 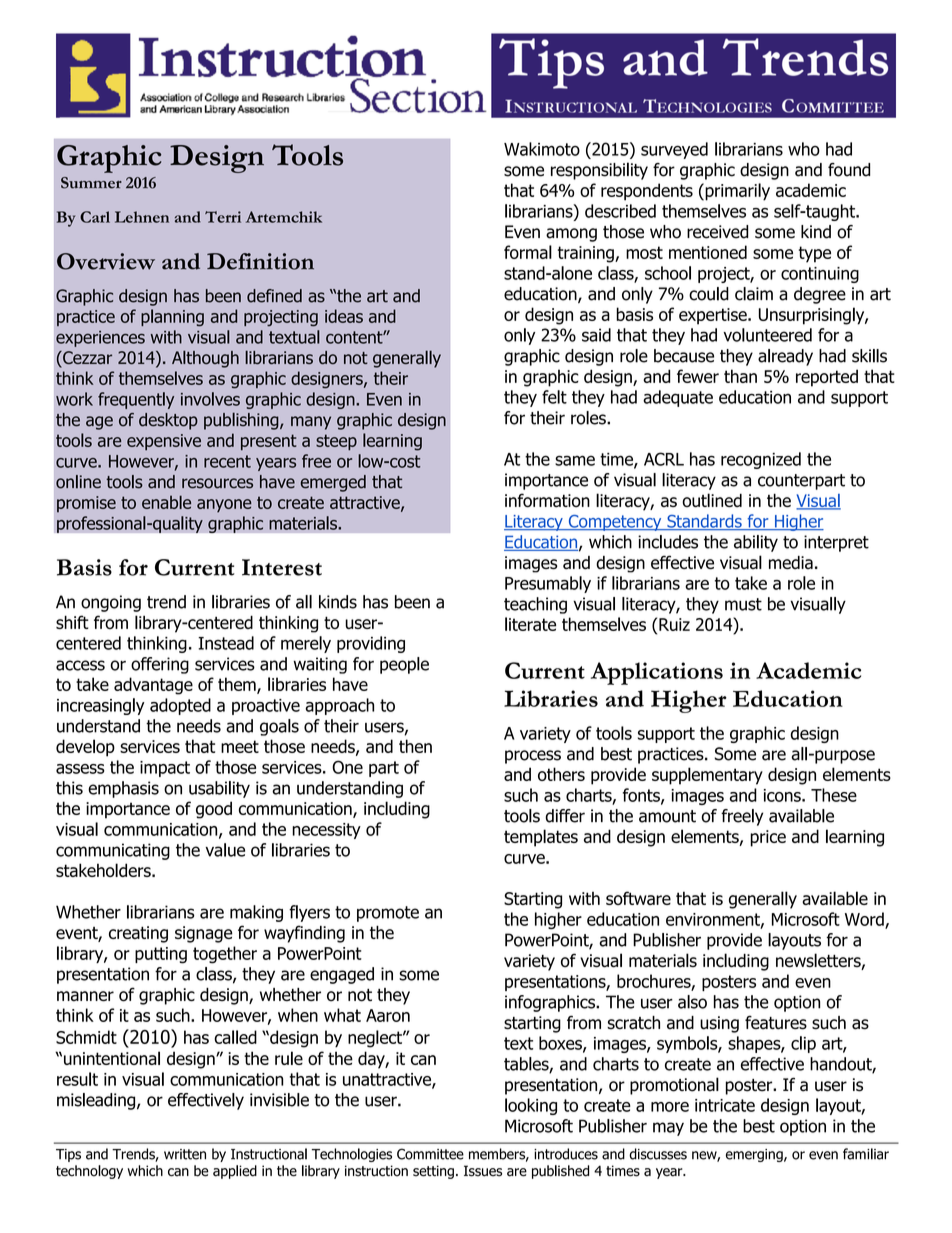 What do you see at coordinates (185, 1154) in the document?
I see `written` at bounding box center [185, 1154].
